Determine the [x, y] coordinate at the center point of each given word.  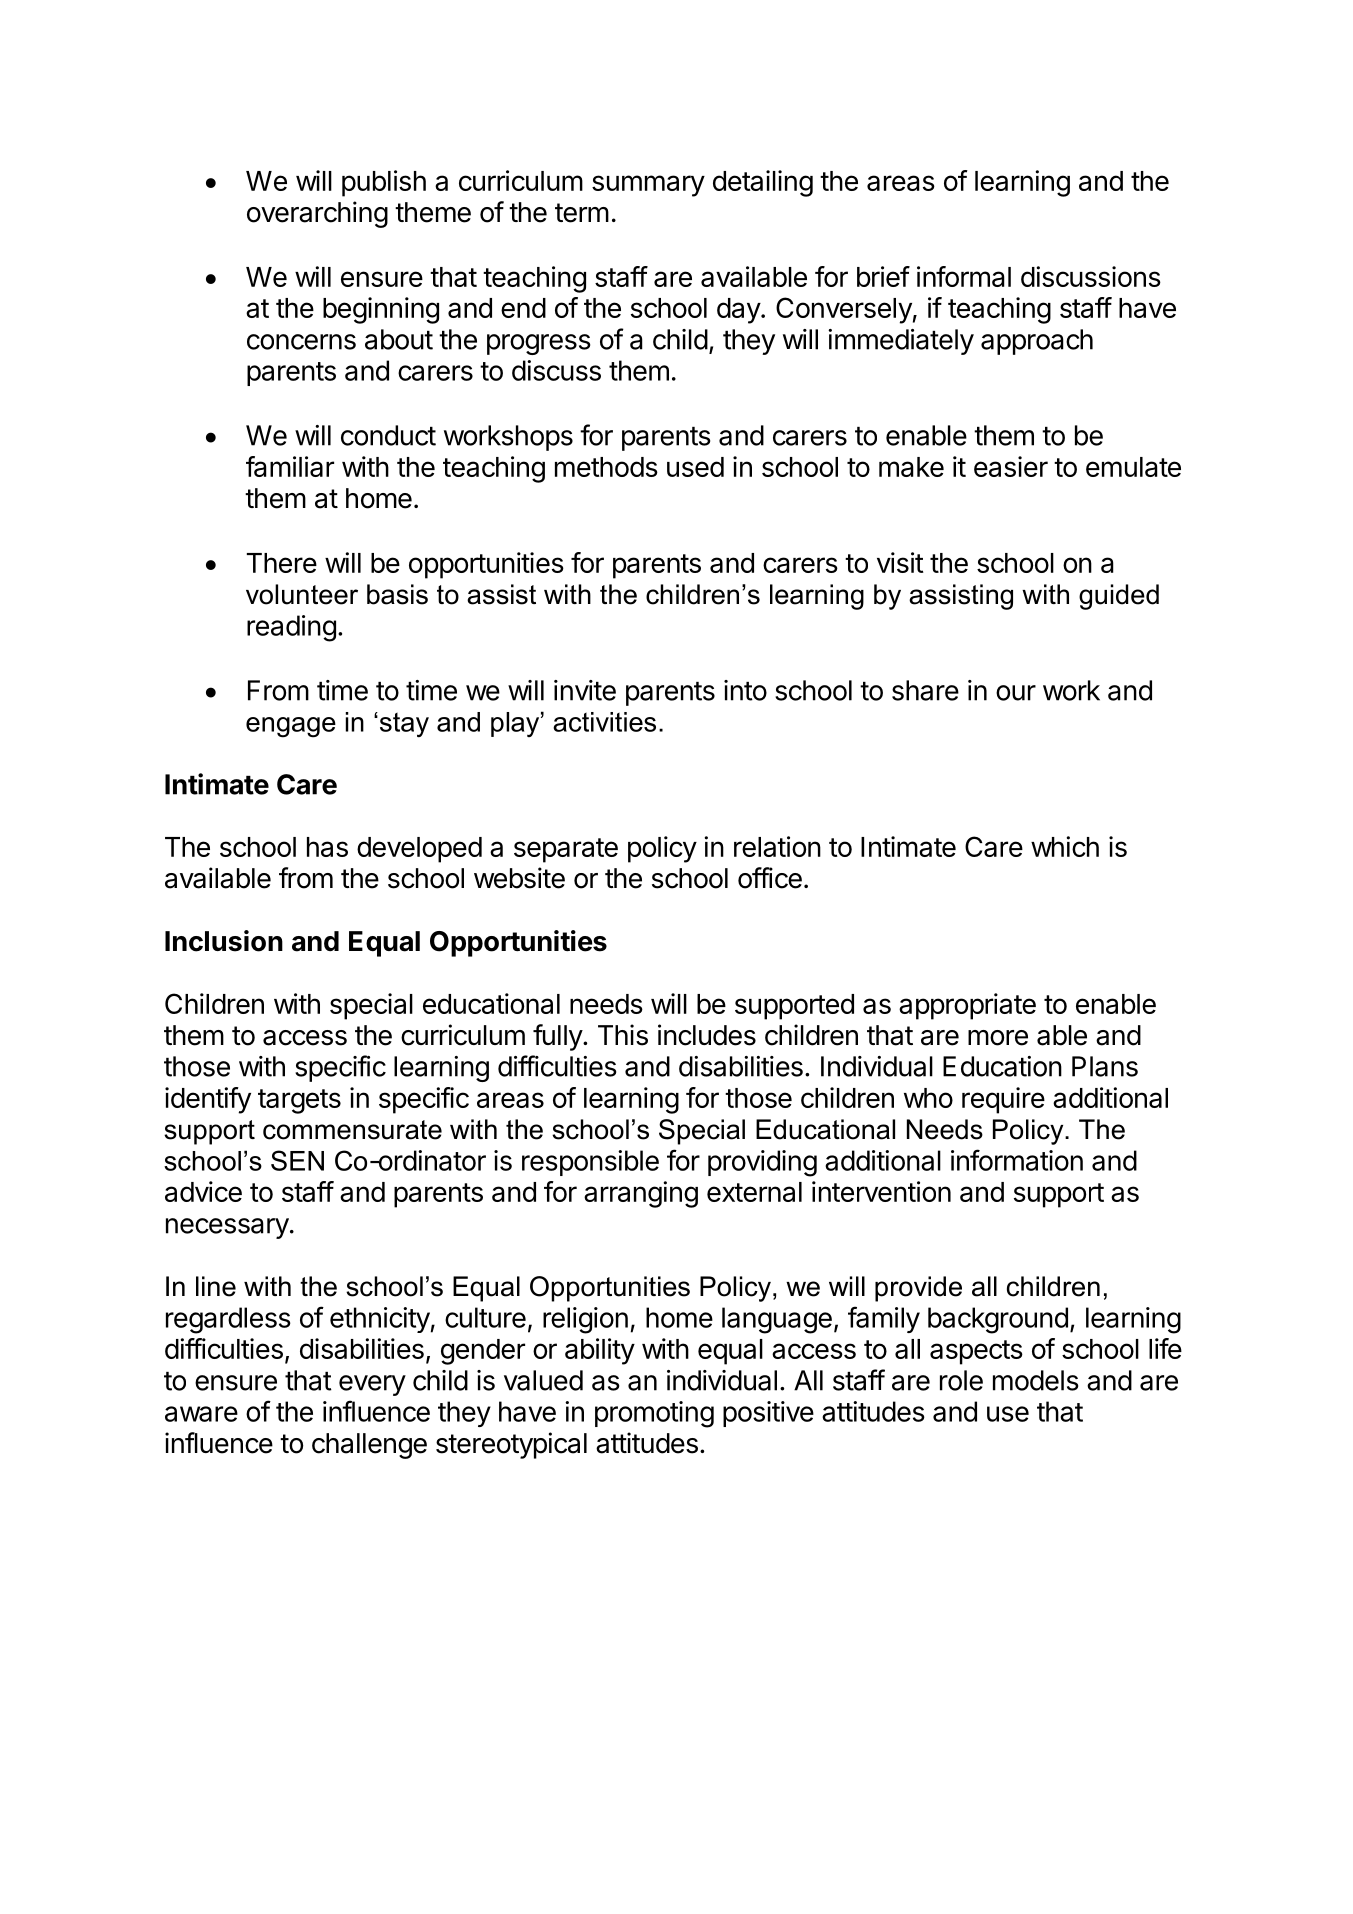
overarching [317, 214]
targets [299, 1101]
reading [291, 628]
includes [707, 1035]
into [745, 690]
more [998, 1038]
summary [648, 186]
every [372, 1385]
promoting [654, 1414]
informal [964, 276]
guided [1119, 597]
